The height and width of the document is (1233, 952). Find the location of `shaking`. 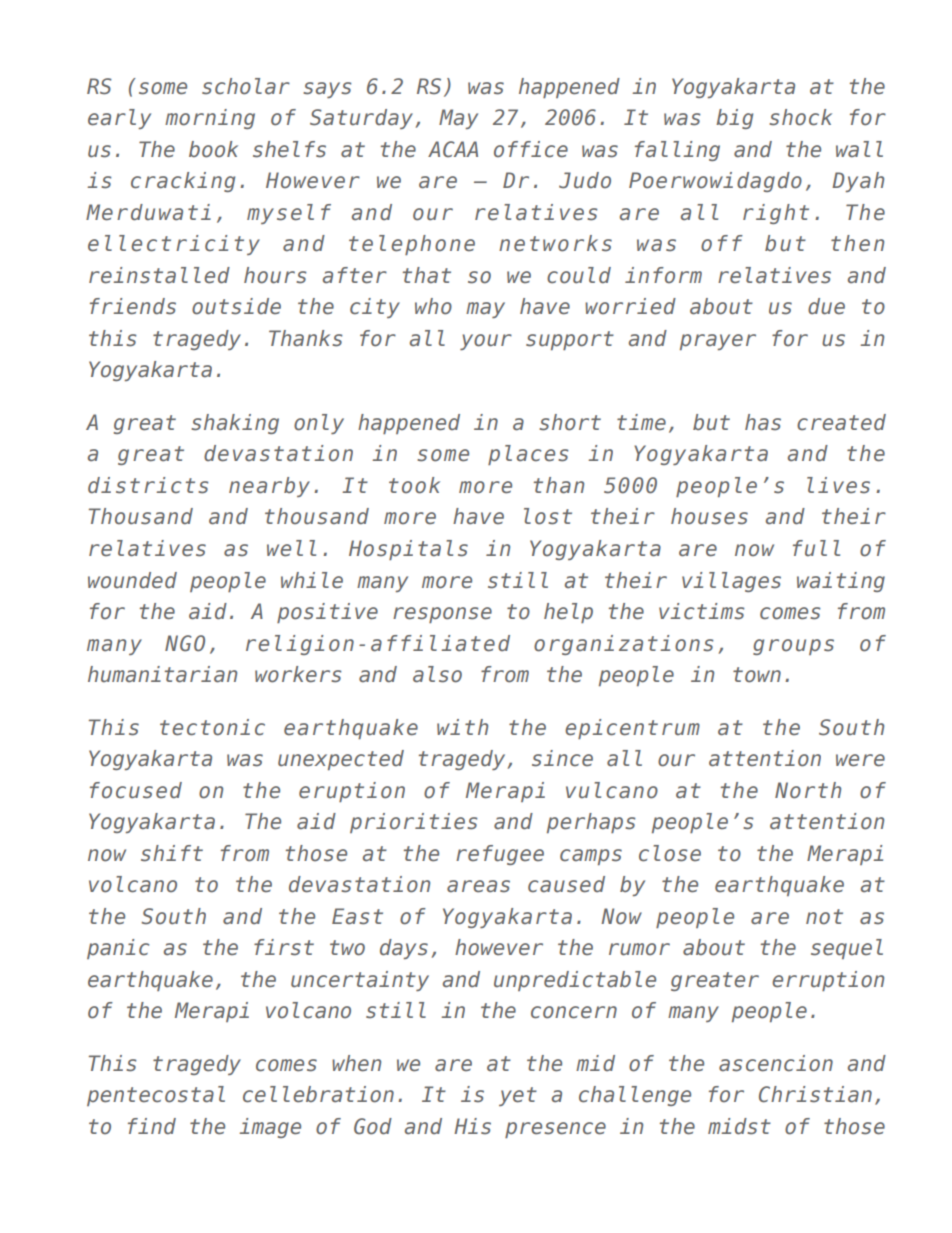

shaking is located at coordinates (235, 424).
